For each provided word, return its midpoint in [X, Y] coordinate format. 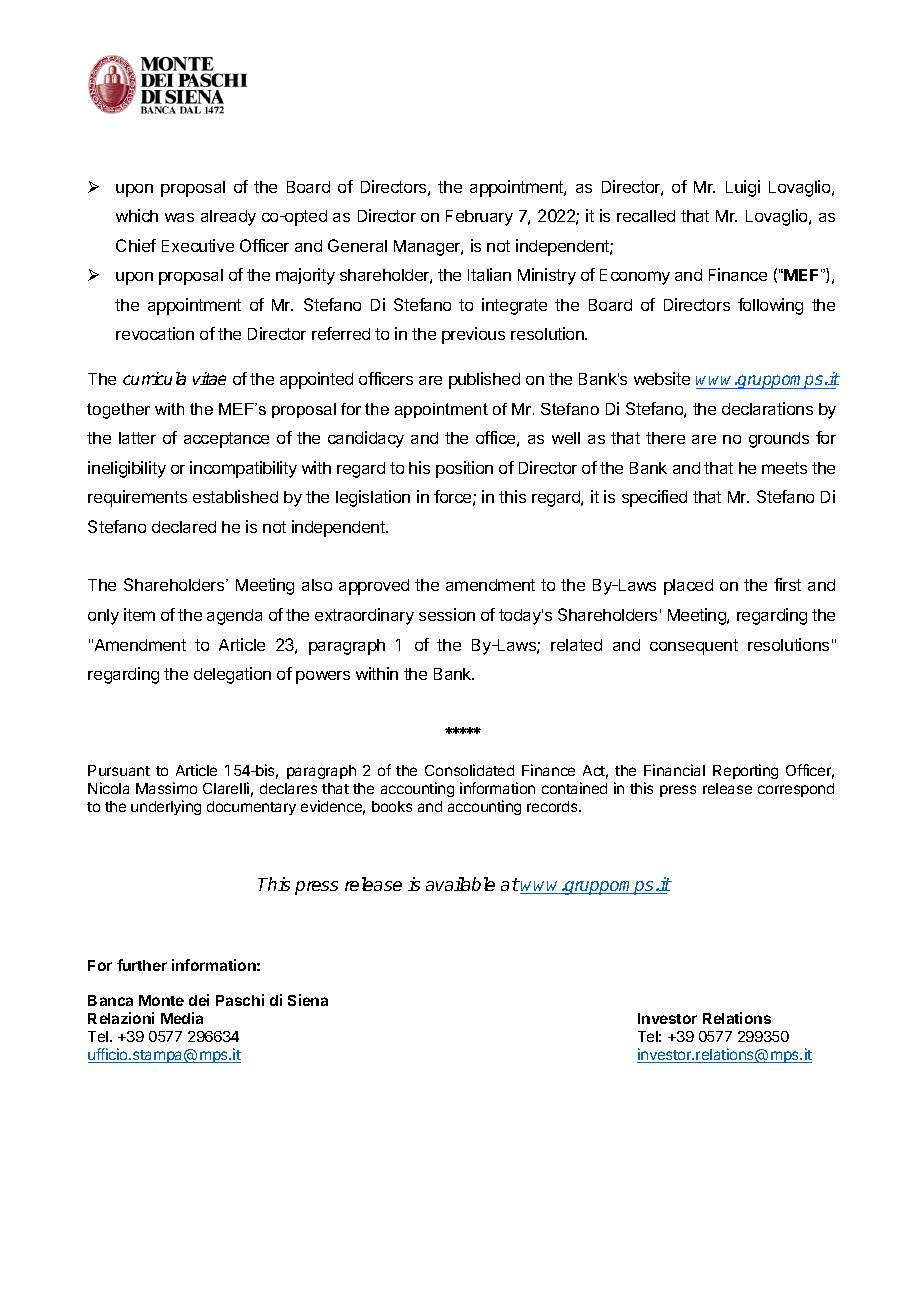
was [179, 217]
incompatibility [243, 469]
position [464, 469]
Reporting [745, 771]
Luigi [743, 188]
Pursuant [119, 770]
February [479, 218]
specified [654, 498]
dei [199, 1000]
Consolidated [469, 770]
